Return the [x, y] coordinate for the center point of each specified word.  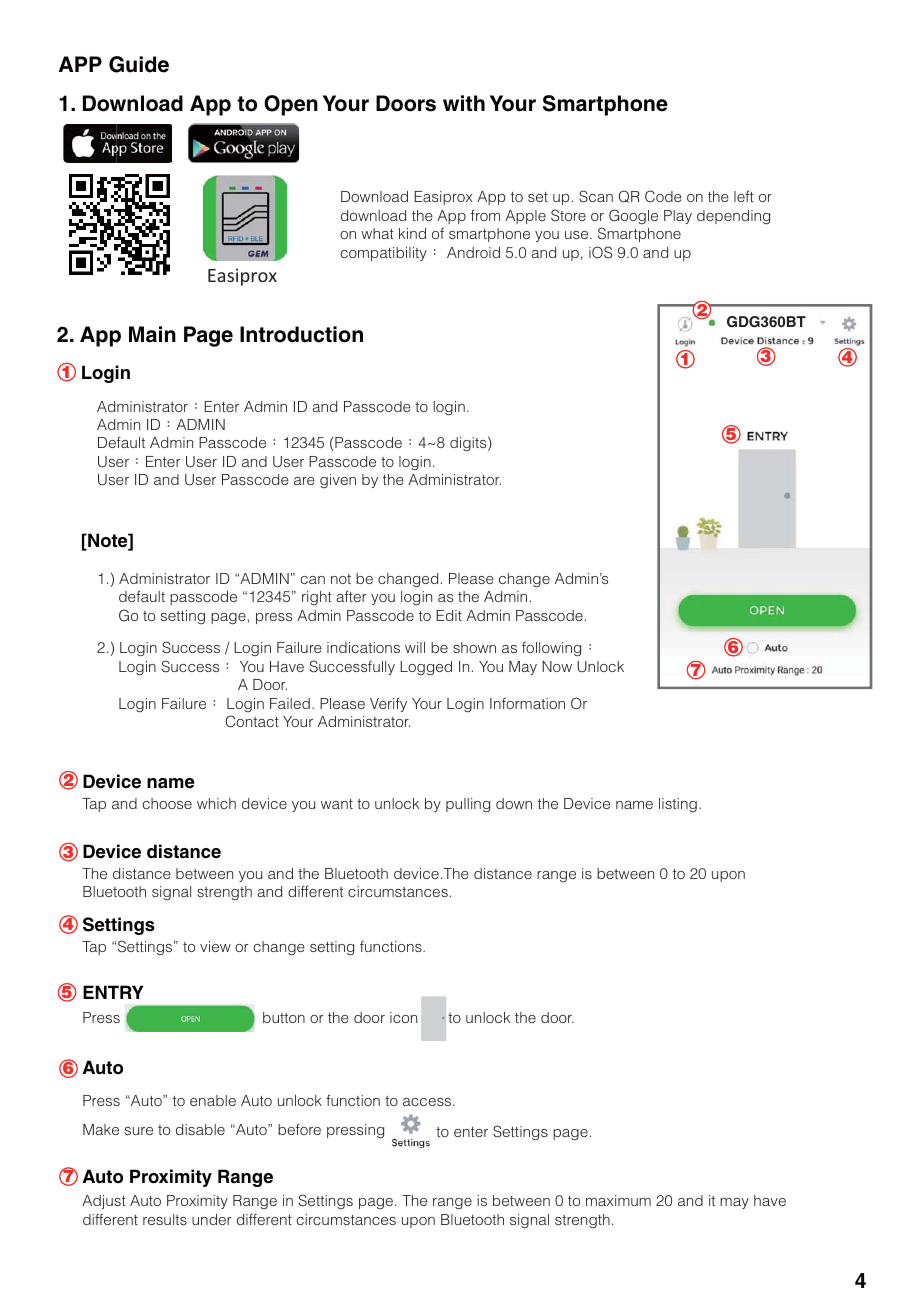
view [215, 946]
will [415, 647]
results [165, 1219]
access [428, 1102]
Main [152, 334]
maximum [618, 1200]
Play [678, 217]
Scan [596, 196]
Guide [139, 64]
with [464, 103]
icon [403, 1017]
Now [557, 666]
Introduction [301, 334]
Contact [252, 721]
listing [678, 805]
